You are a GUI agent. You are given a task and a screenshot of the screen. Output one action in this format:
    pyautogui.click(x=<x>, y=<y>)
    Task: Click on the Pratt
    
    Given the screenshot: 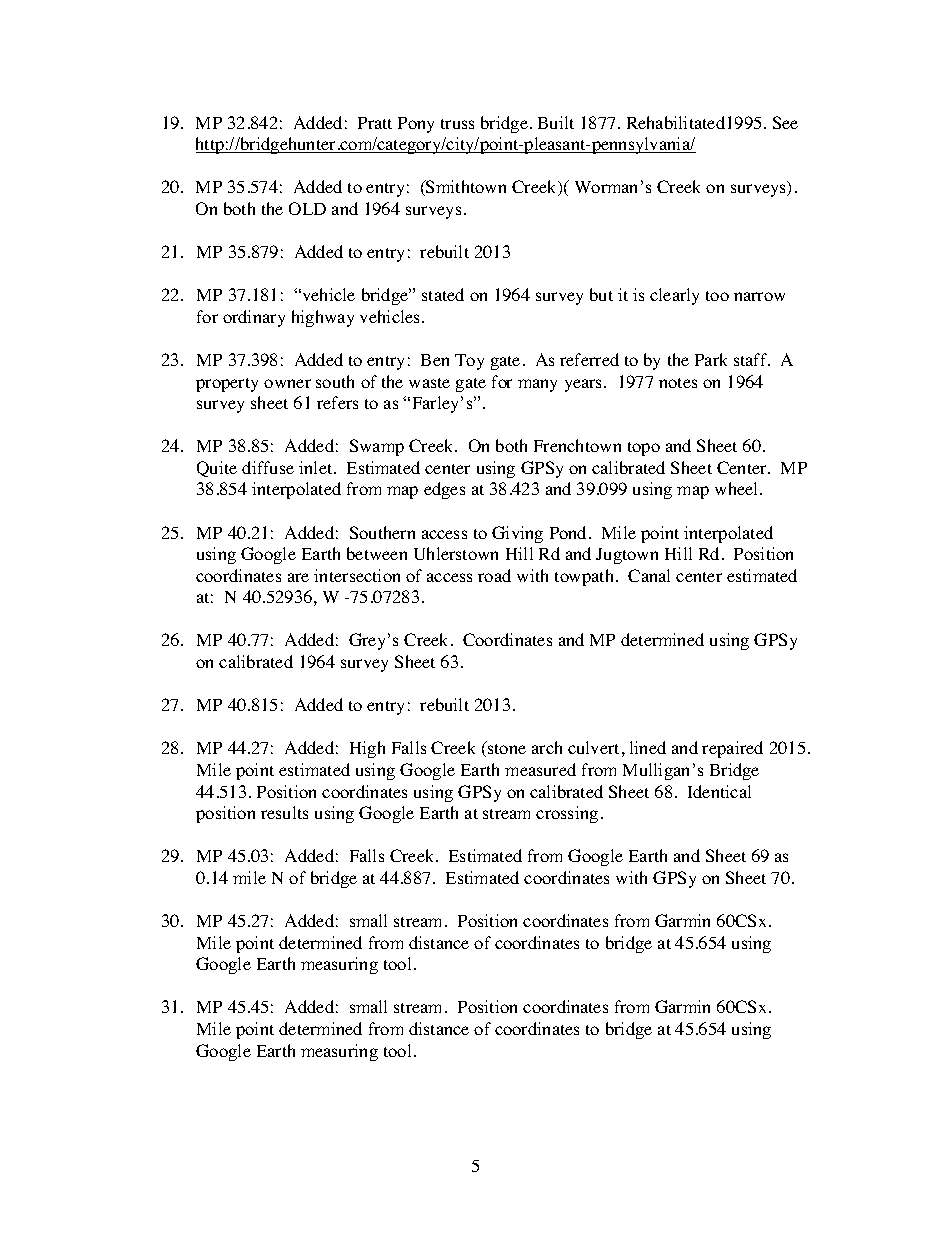 What is the action you would take?
    pyautogui.click(x=375, y=123)
